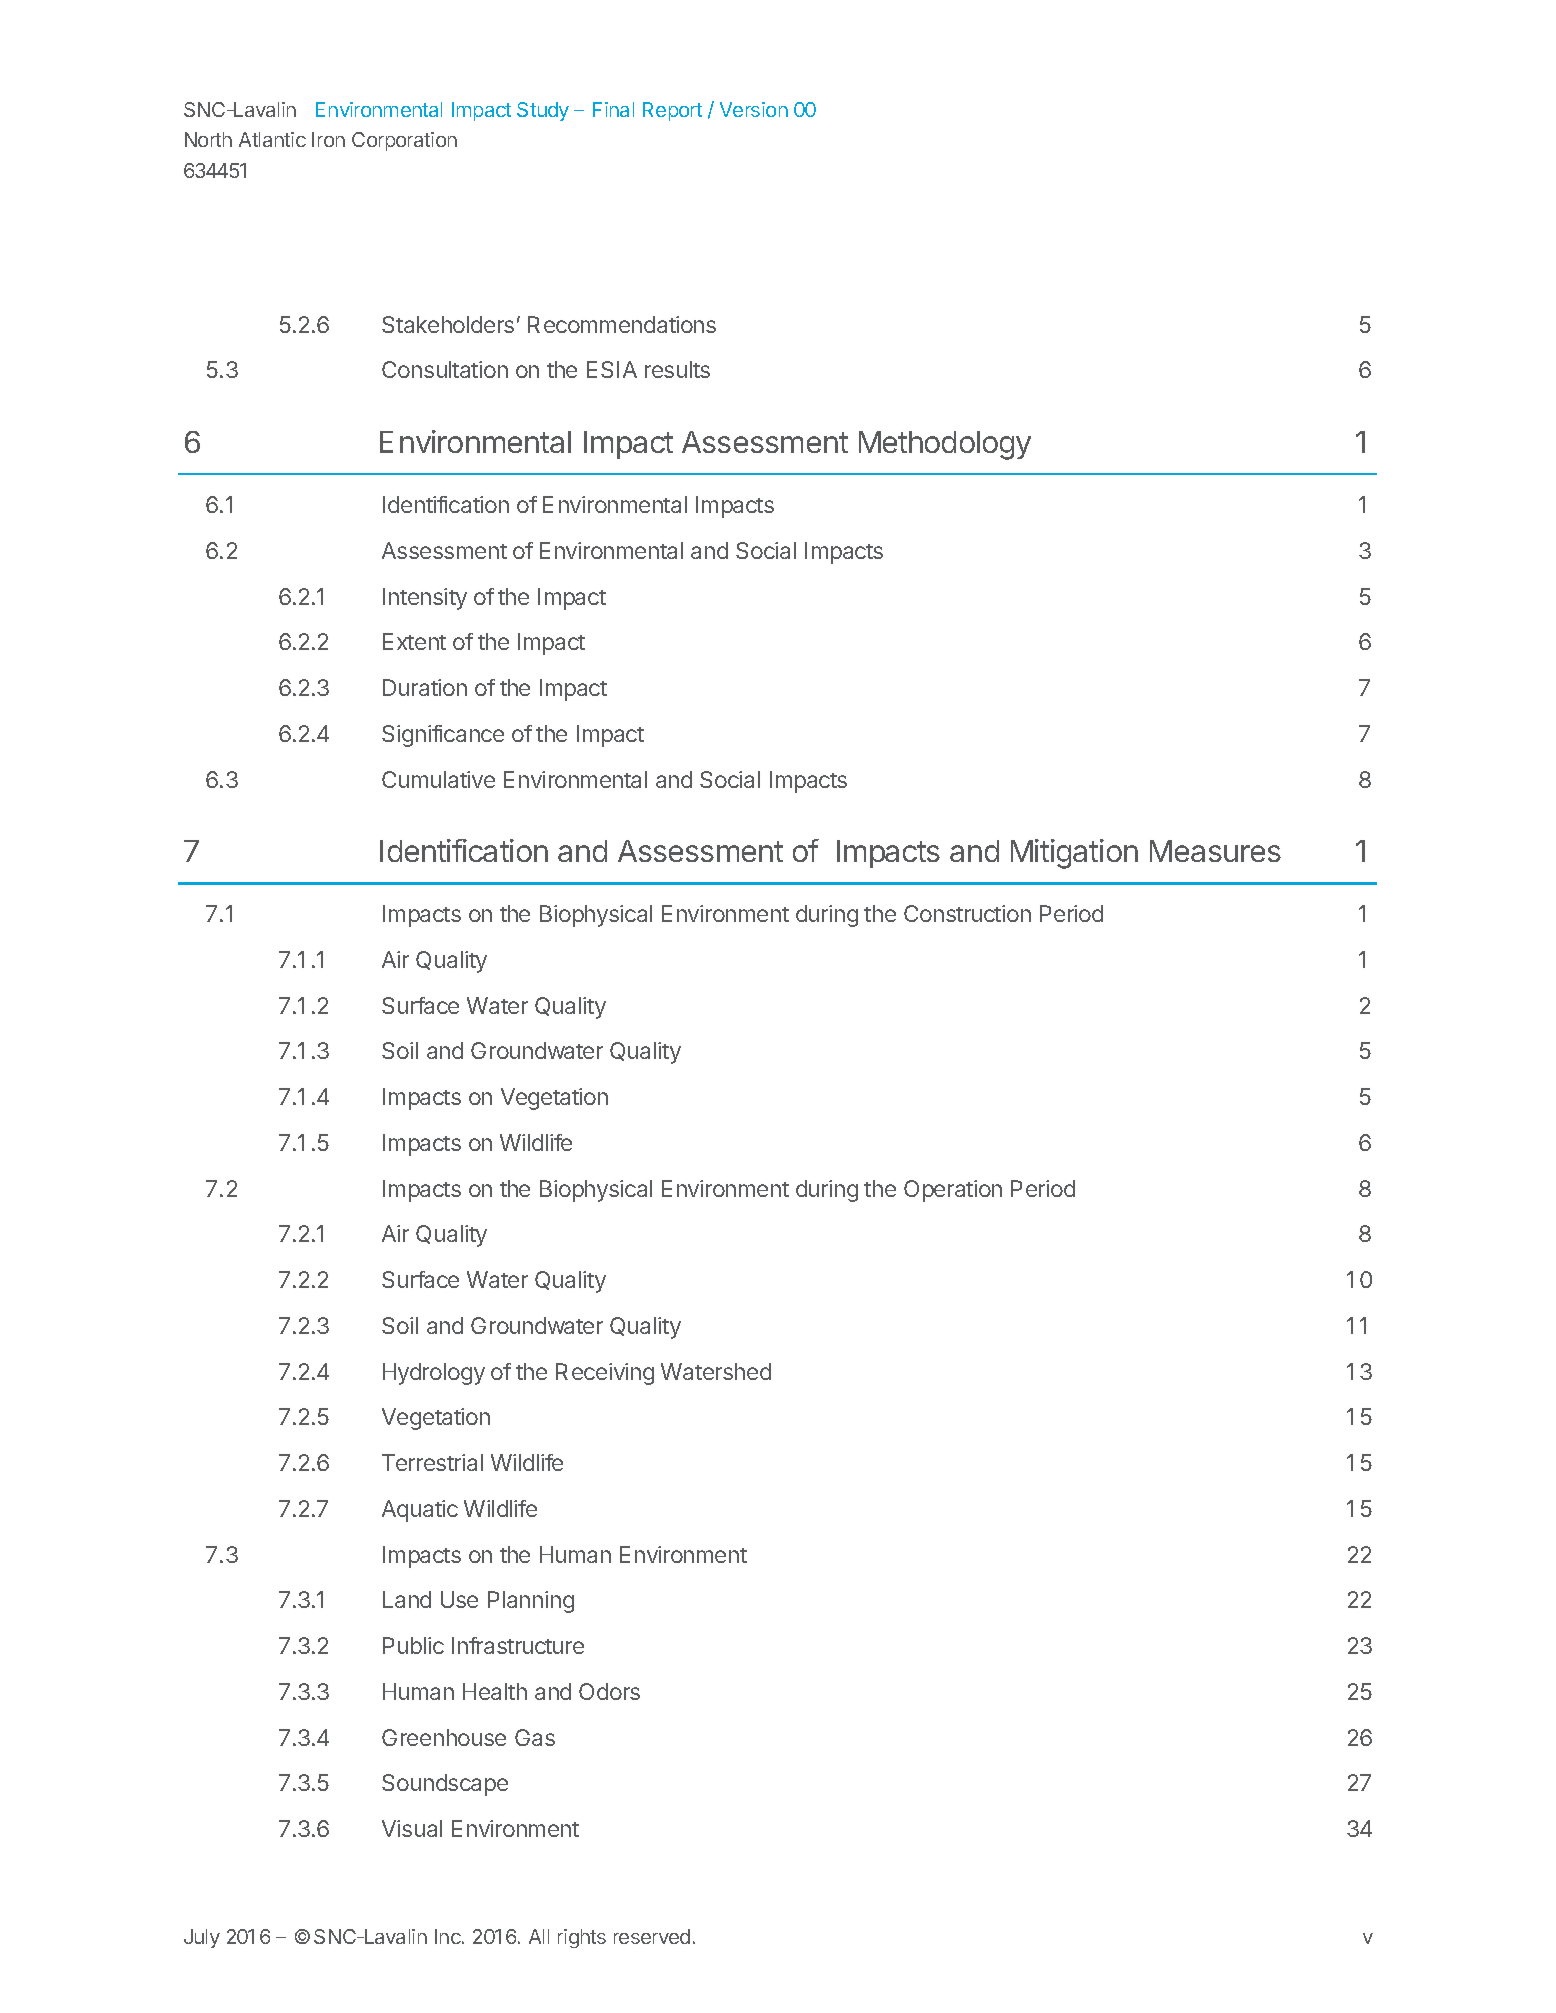 The width and height of the image is (1556, 2013). What do you see at coordinates (672, 111) in the image?
I see `Report` at bounding box center [672, 111].
